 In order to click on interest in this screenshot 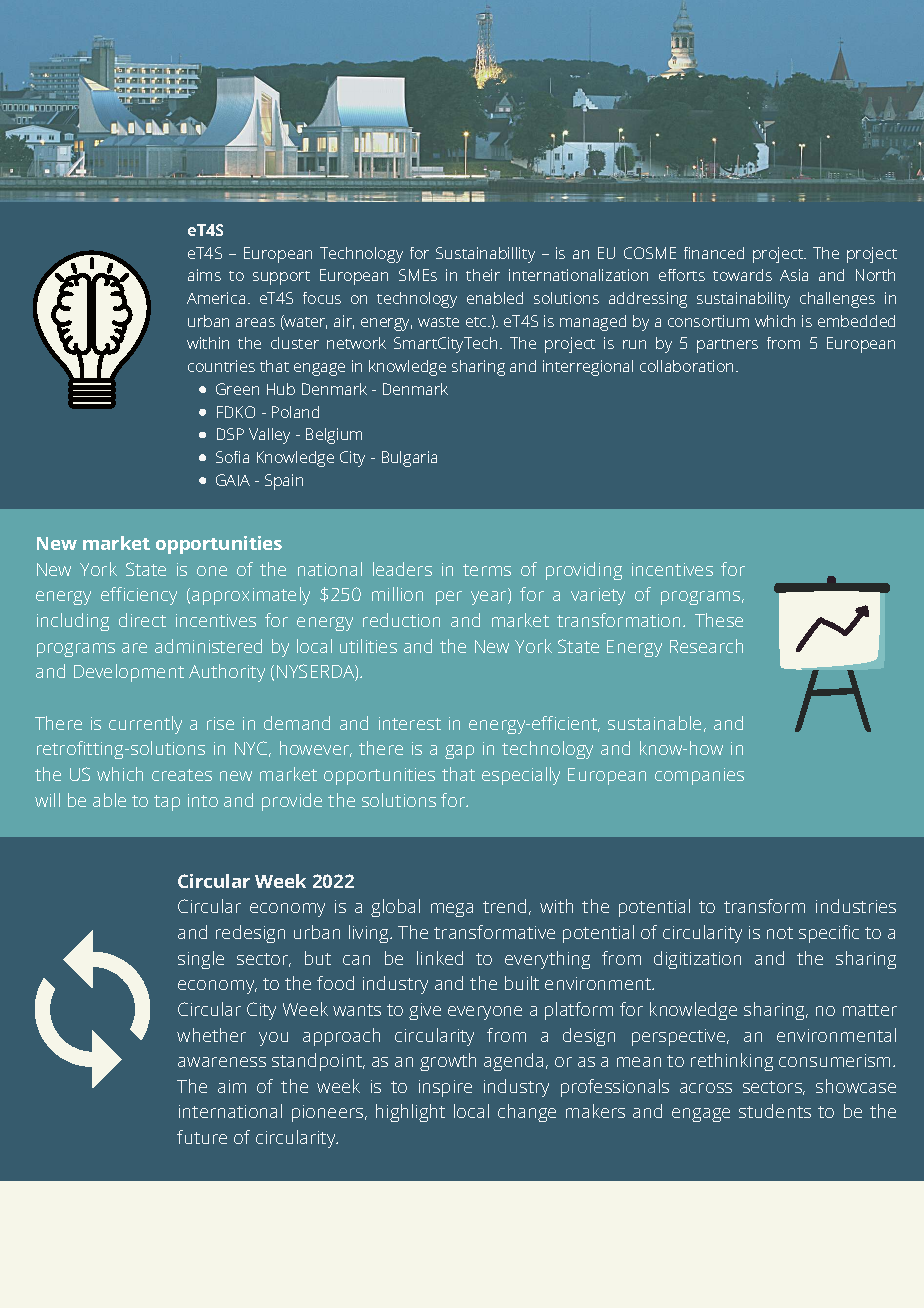, I will do `click(410, 723)`.
